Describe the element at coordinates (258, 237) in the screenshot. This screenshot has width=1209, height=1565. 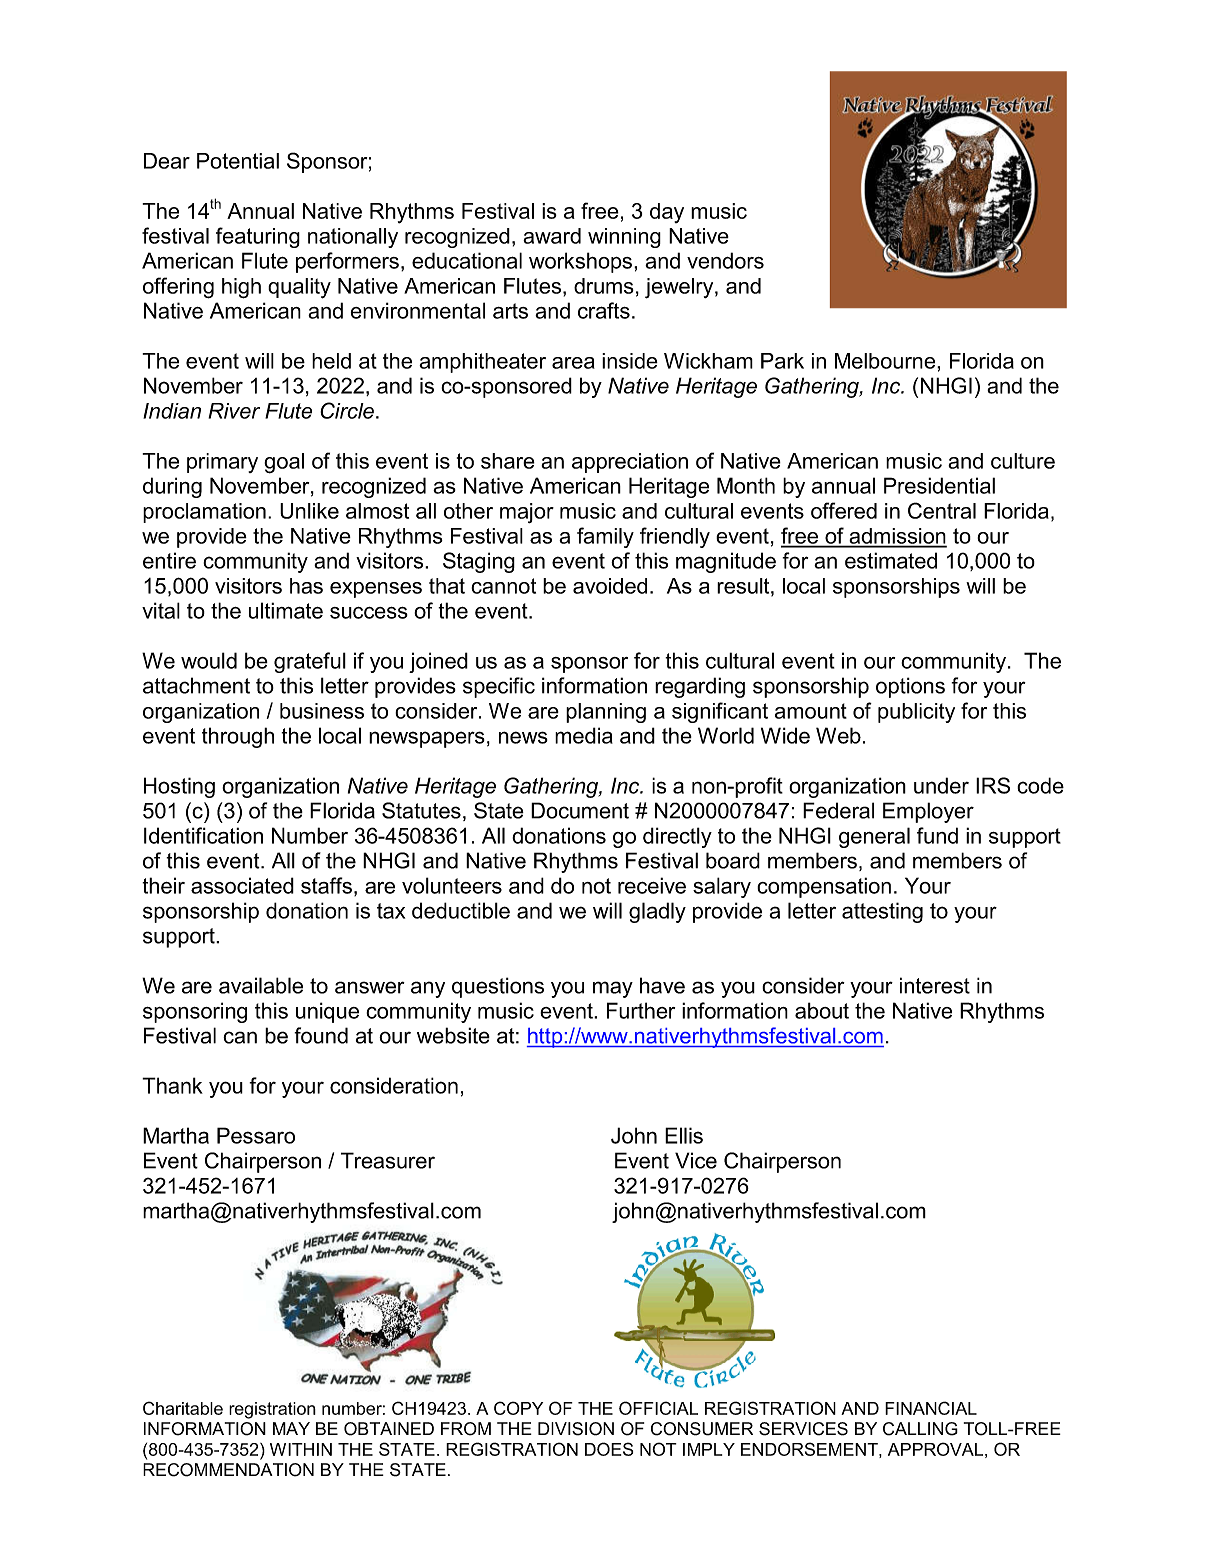
I see `featuring` at that location.
